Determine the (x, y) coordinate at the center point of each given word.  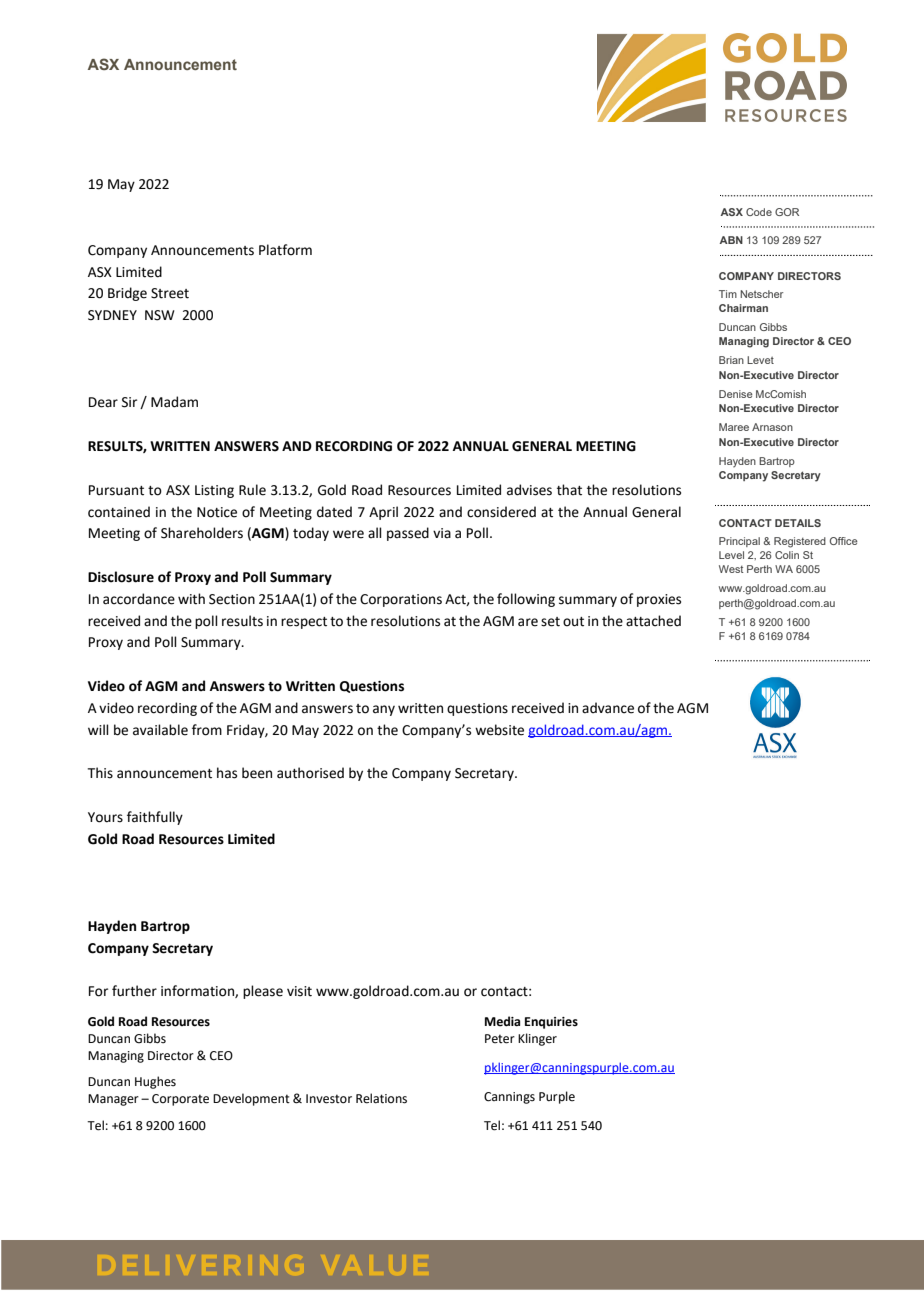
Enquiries (551, 1023)
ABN (731, 240)
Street (170, 293)
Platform (285, 250)
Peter (500, 1039)
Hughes (155, 1082)
